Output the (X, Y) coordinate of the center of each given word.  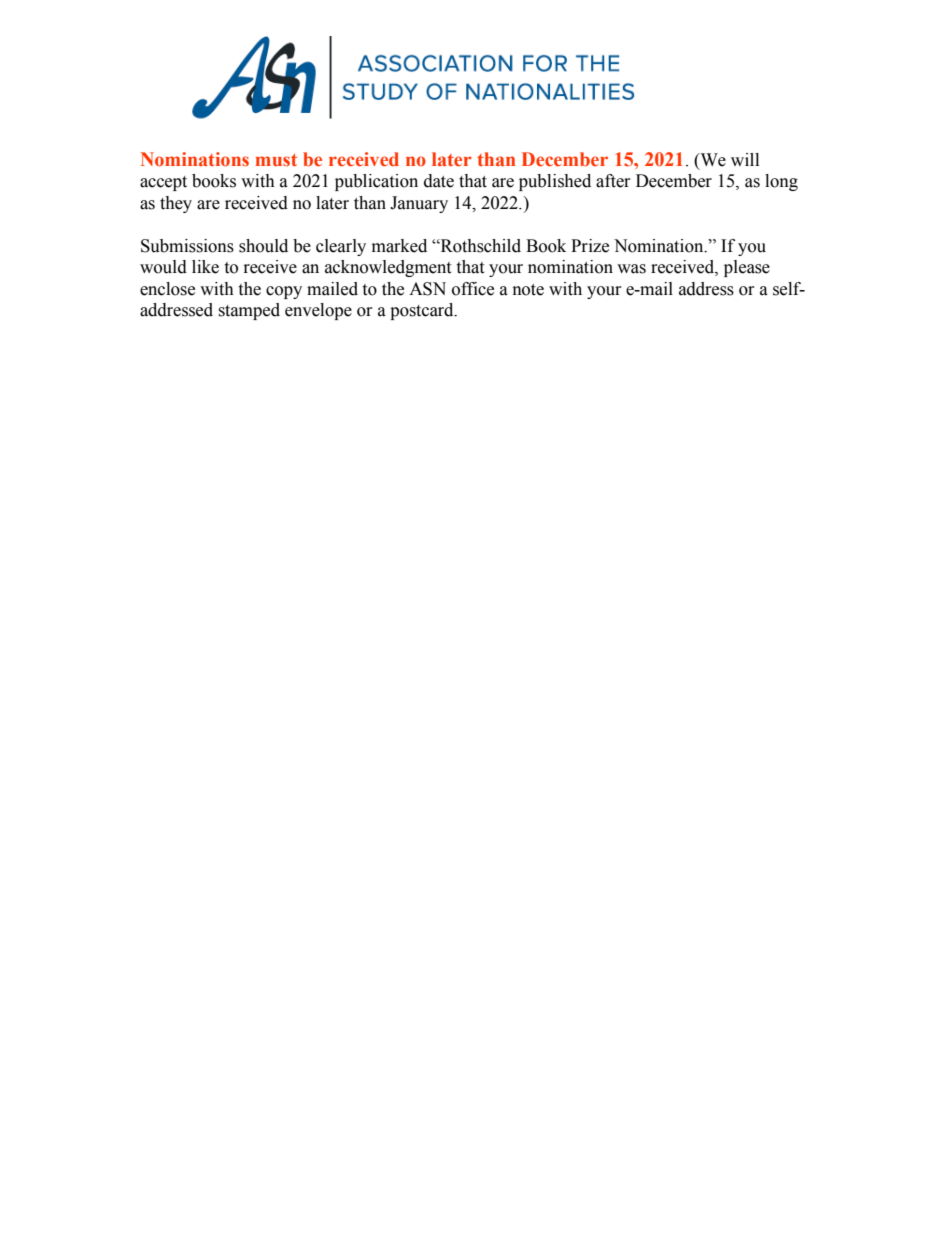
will (745, 159)
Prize (590, 246)
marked (399, 246)
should (263, 246)
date (439, 181)
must (276, 160)
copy (284, 292)
